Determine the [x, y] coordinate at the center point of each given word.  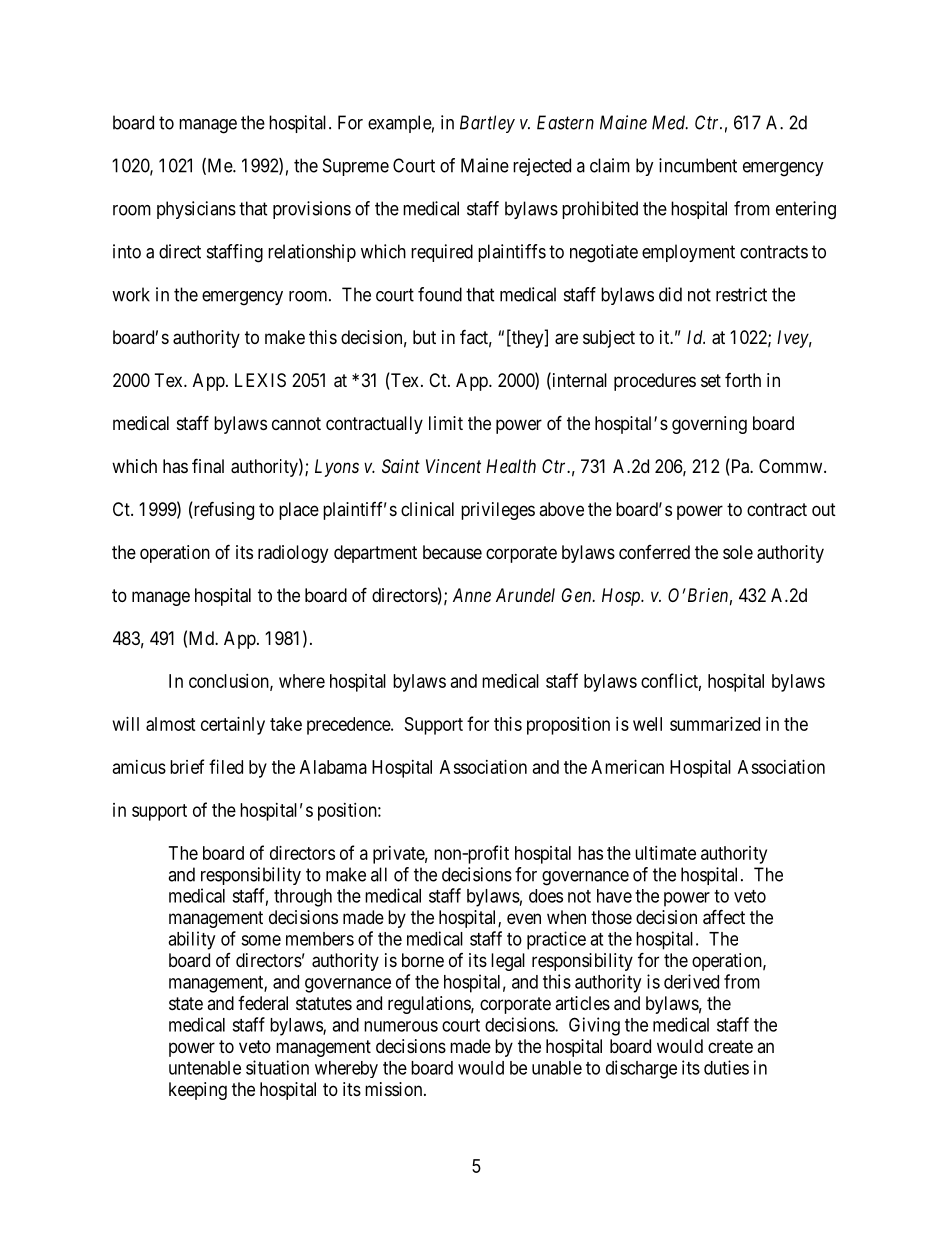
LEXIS [260, 380]
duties [726, 1067]
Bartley [487, 124]
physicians [196, 210]
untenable [205, 1068]
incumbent [698, 165]
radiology [293, 554]
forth [743, 380]
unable [557, 1068]
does [546, 896]
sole [738, 552]
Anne [472, 595]
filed [226, 766]
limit [446, 423]
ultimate [665, 853]
